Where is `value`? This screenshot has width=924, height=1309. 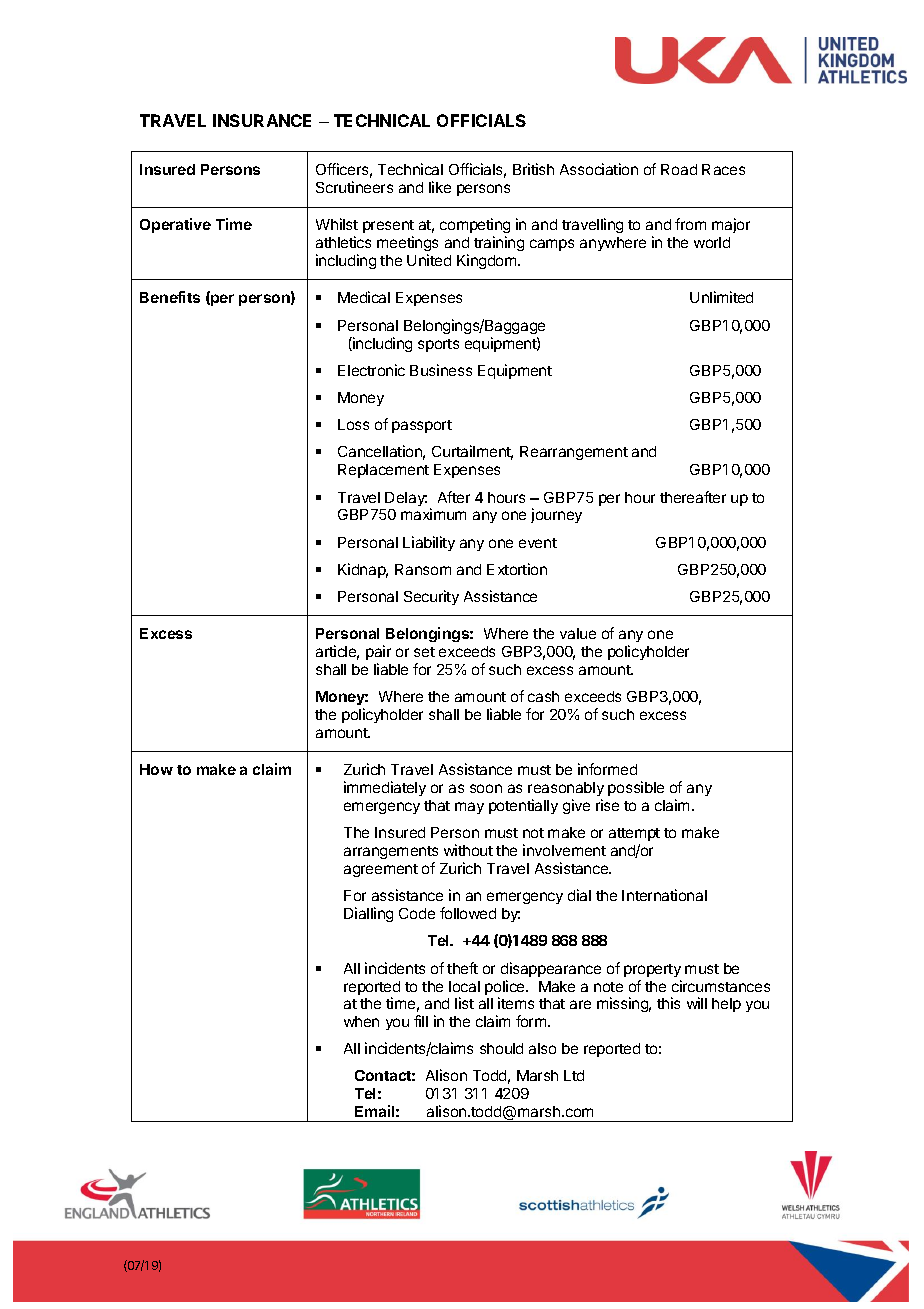
value is located at coordinates (578, 633).
